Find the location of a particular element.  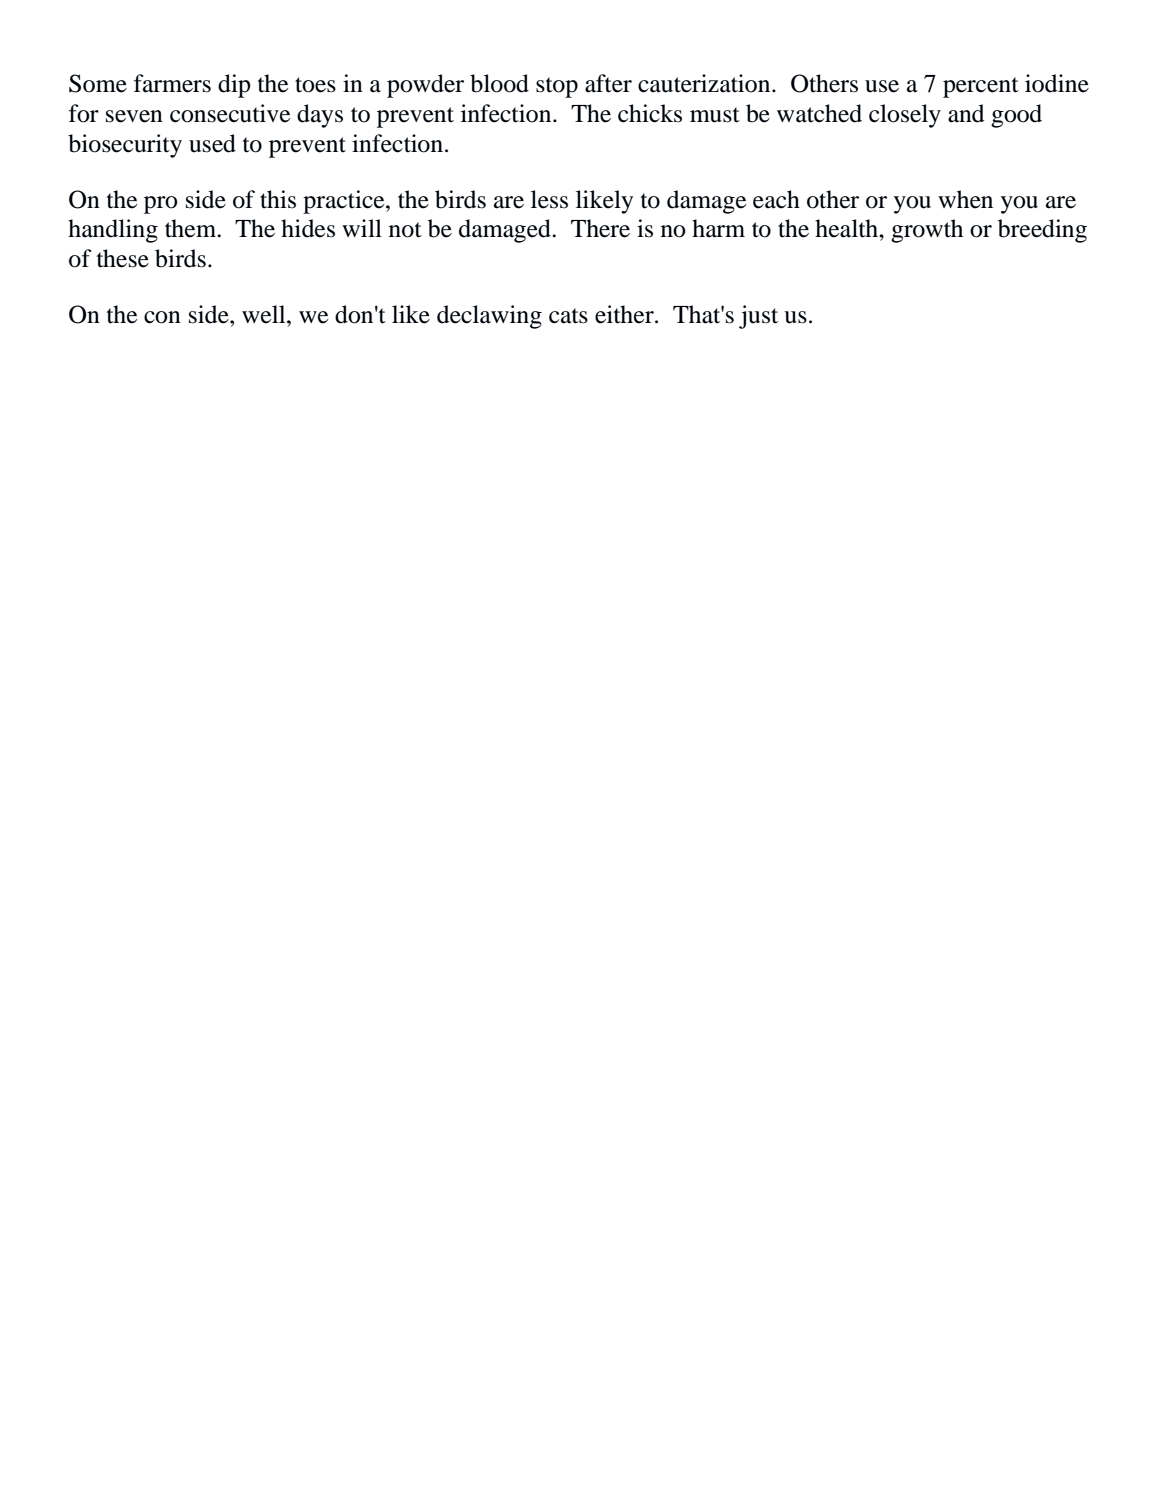

growth is located at coordinates (927, 231).
